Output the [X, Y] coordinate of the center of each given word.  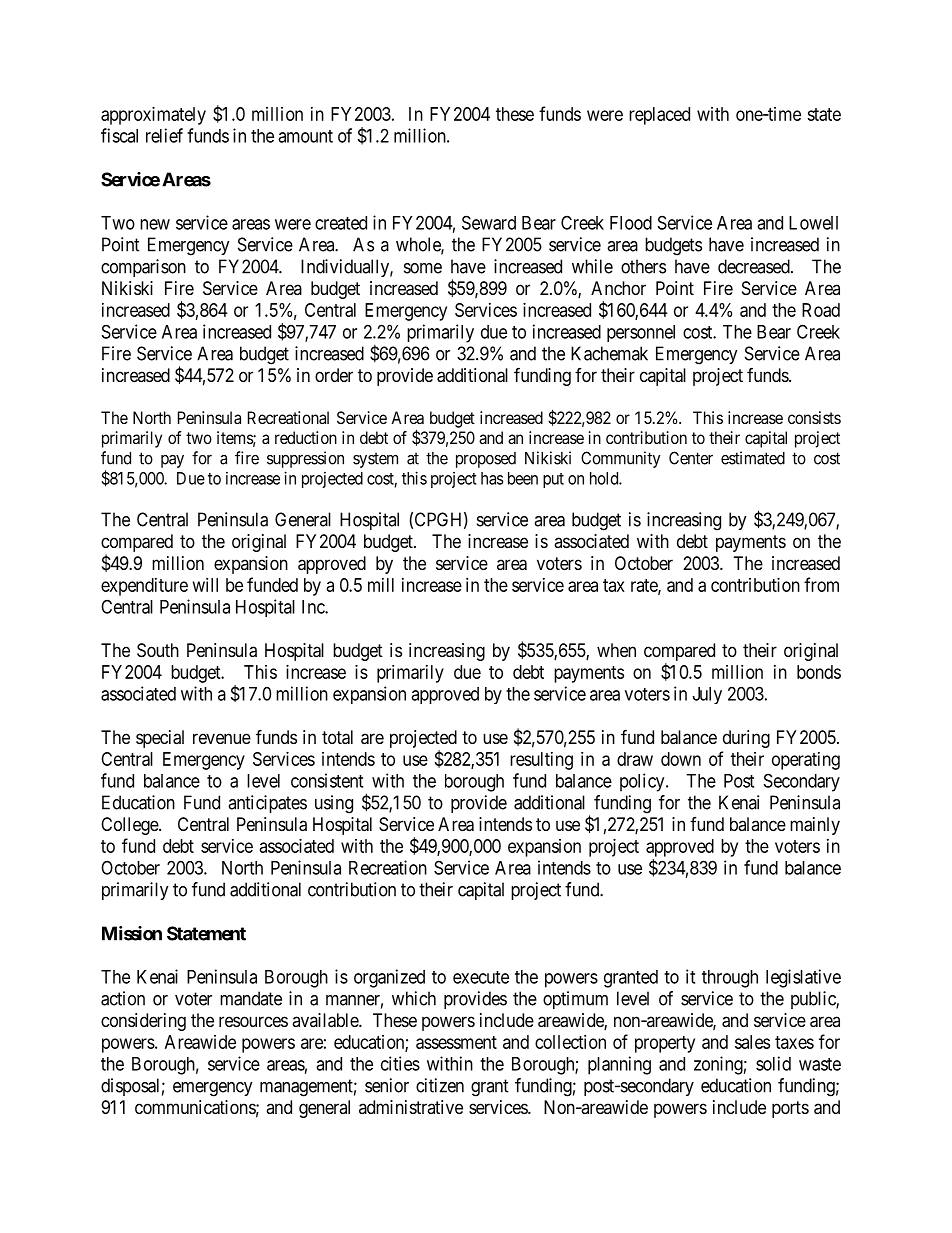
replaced [659, 116]
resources [253, 1021]
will [205, 585]
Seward [489, 222]
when [616, 650]
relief [164, 135]
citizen [440, 1085]
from [821, 584]
